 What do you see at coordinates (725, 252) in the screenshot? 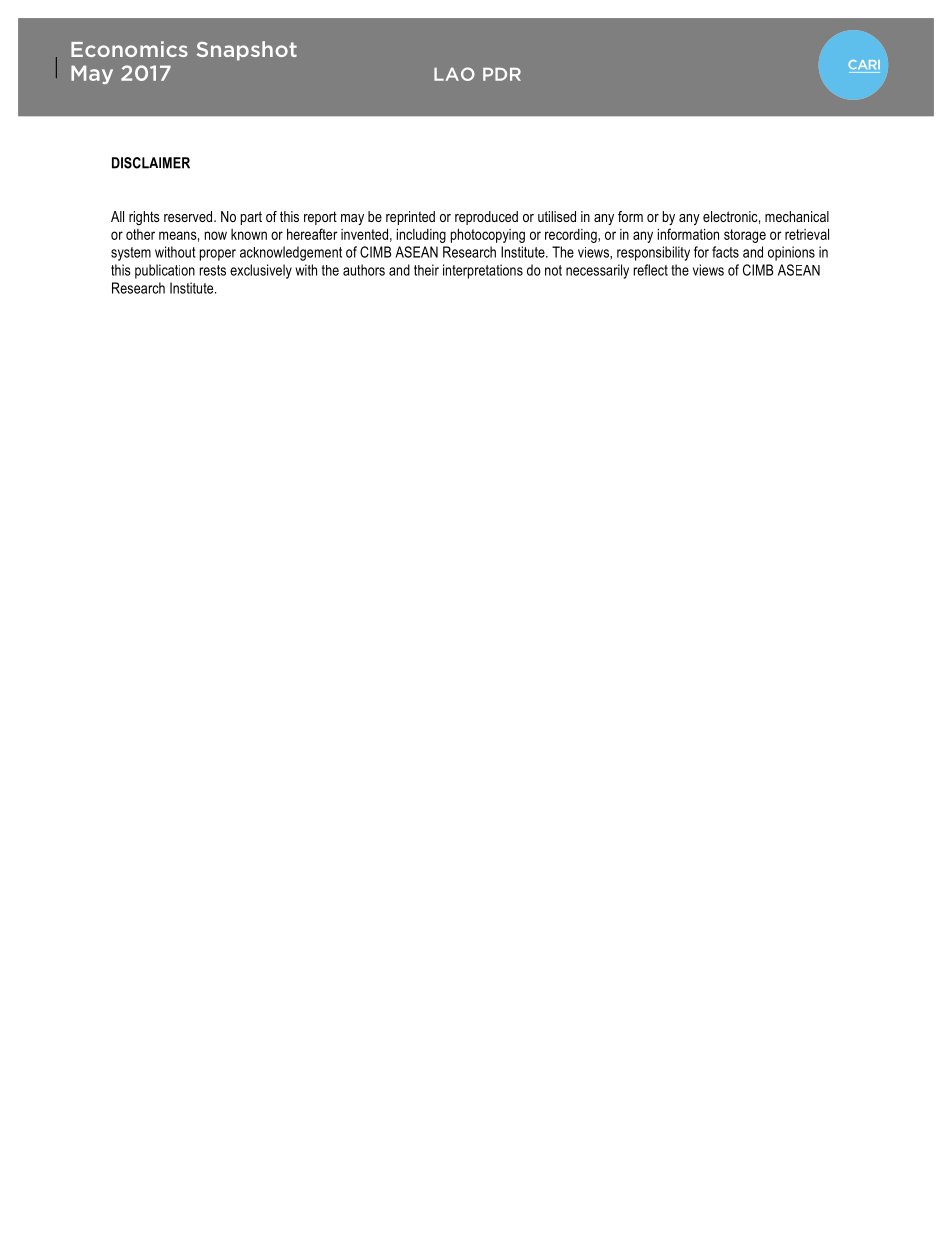
I see `facts` at bounding box center [725, 252].
